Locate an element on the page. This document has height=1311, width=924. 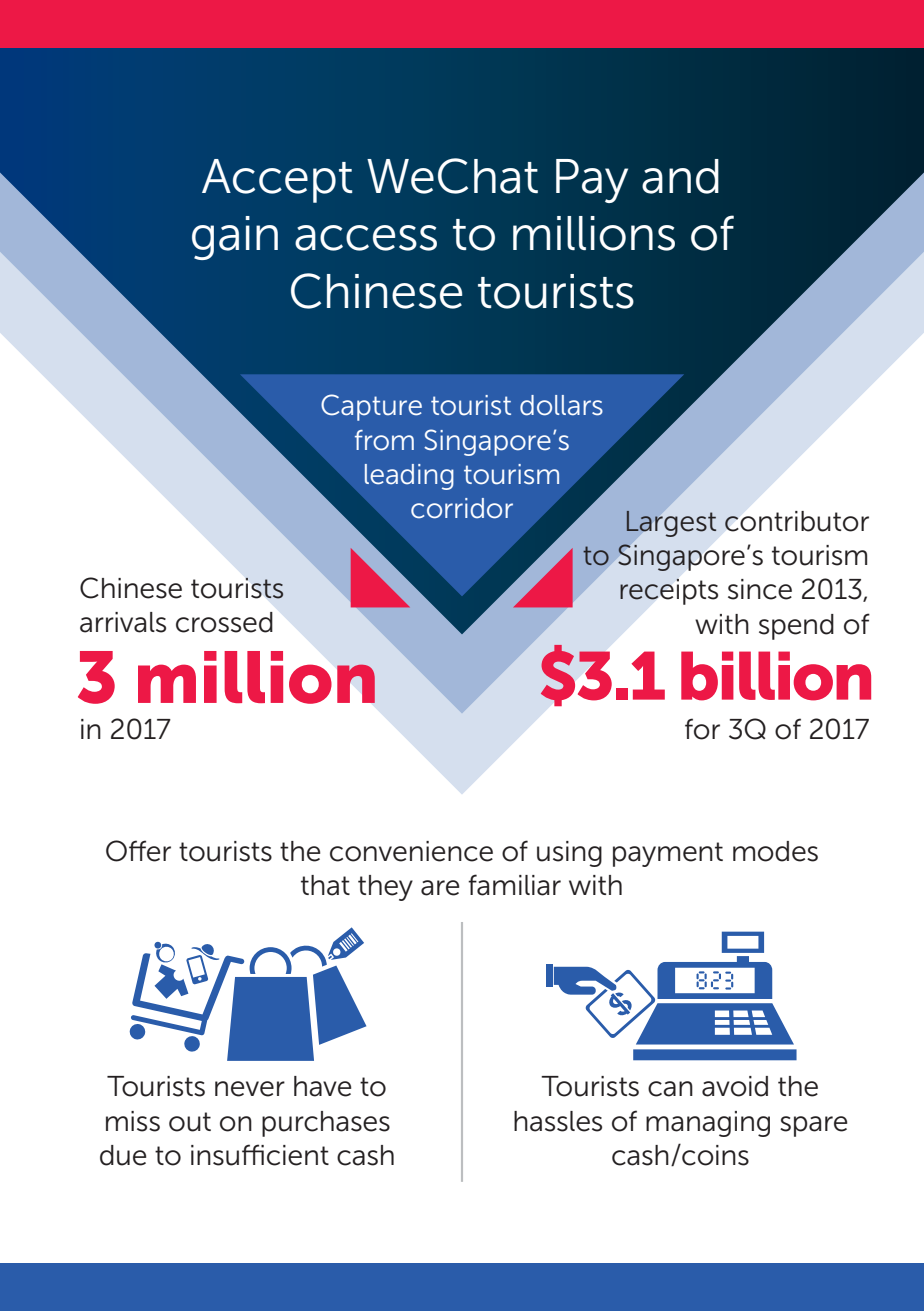
dollars is located at coordinates (561, 405).
